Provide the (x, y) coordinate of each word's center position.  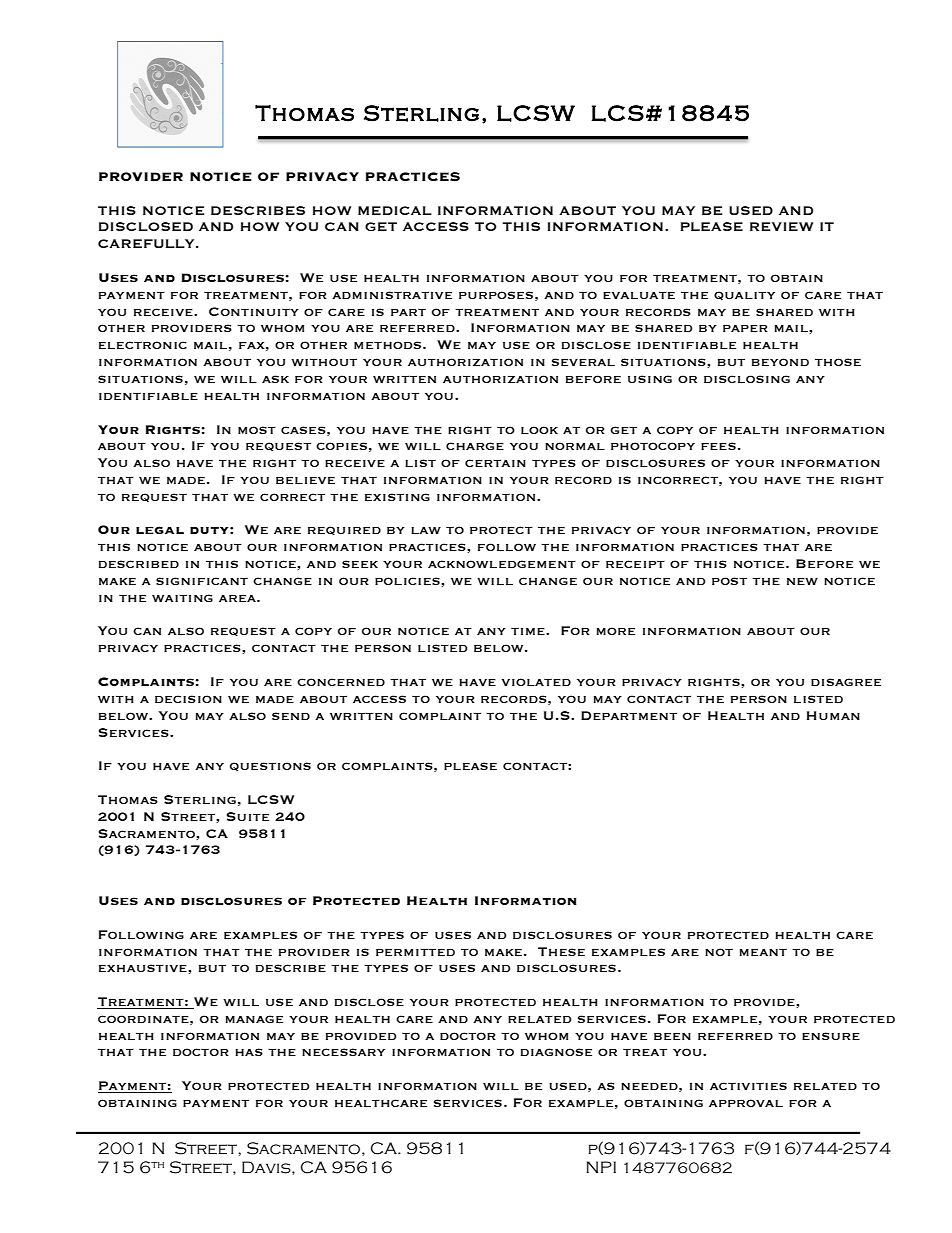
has (249, 1052)
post (729, 581)
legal (160, 530)
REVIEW (781, 226)
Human (833, 715)
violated (536, 682)
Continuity (254, 311)
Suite (248, 816)
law (426, 530)
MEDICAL (395, 210)
